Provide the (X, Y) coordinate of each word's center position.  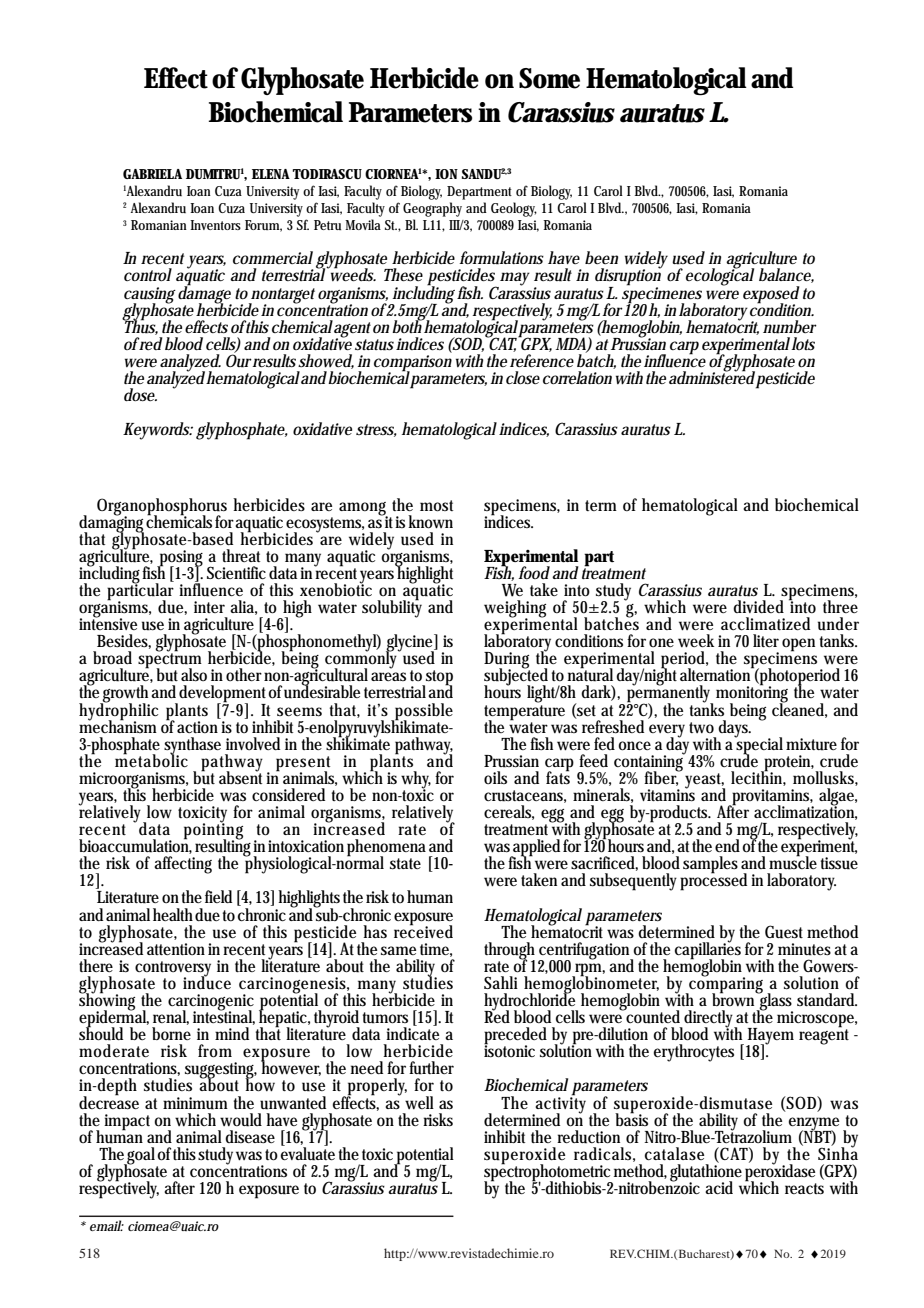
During (507, 661)
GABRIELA (152, 174)
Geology (514, 209)
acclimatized (765, 623)
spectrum (170, 661)
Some (549, 78)
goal (141, 1157)
